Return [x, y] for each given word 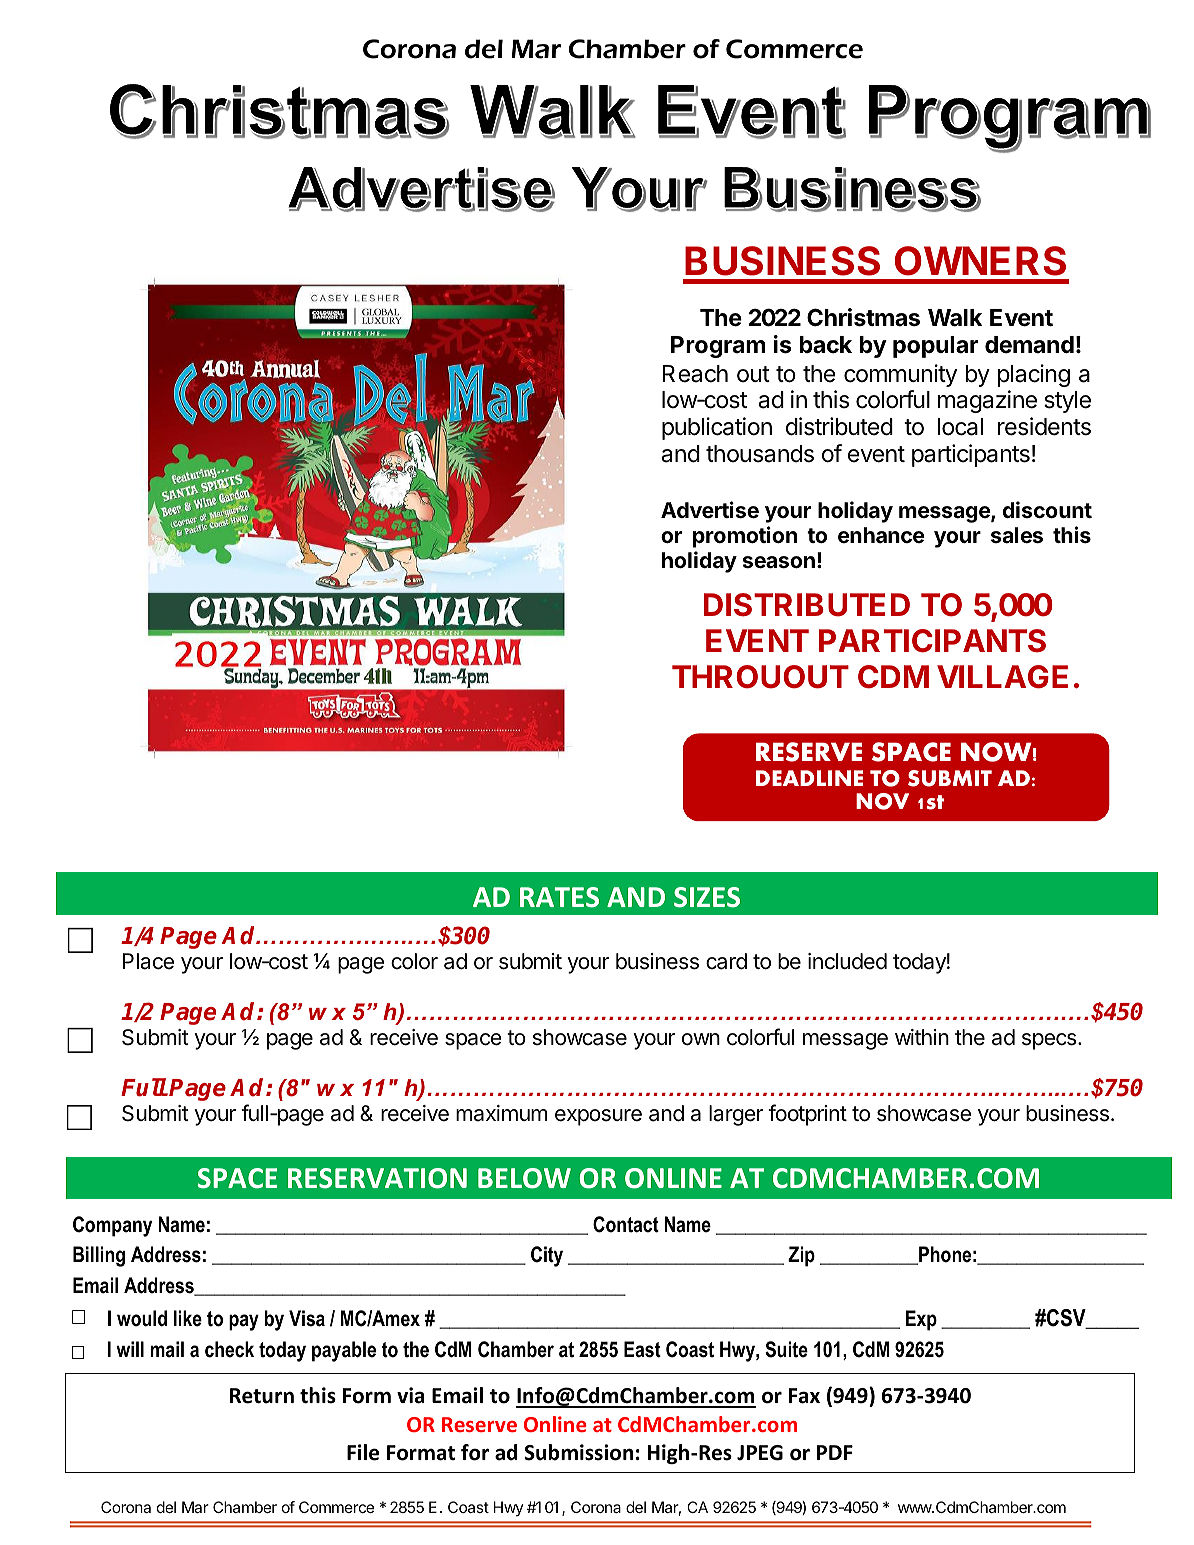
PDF [835, 1452]
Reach [695, 374]
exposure [598, 1117]
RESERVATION [377, 1178]
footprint [807, 1115]
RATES [559, 897]
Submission [578, 1452]
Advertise [710, 510]
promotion [745, 537]
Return [262, 1396]
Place [148, 961]
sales [1017, 535]
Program [718, 347]
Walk [955, 318]
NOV [882, 801]
